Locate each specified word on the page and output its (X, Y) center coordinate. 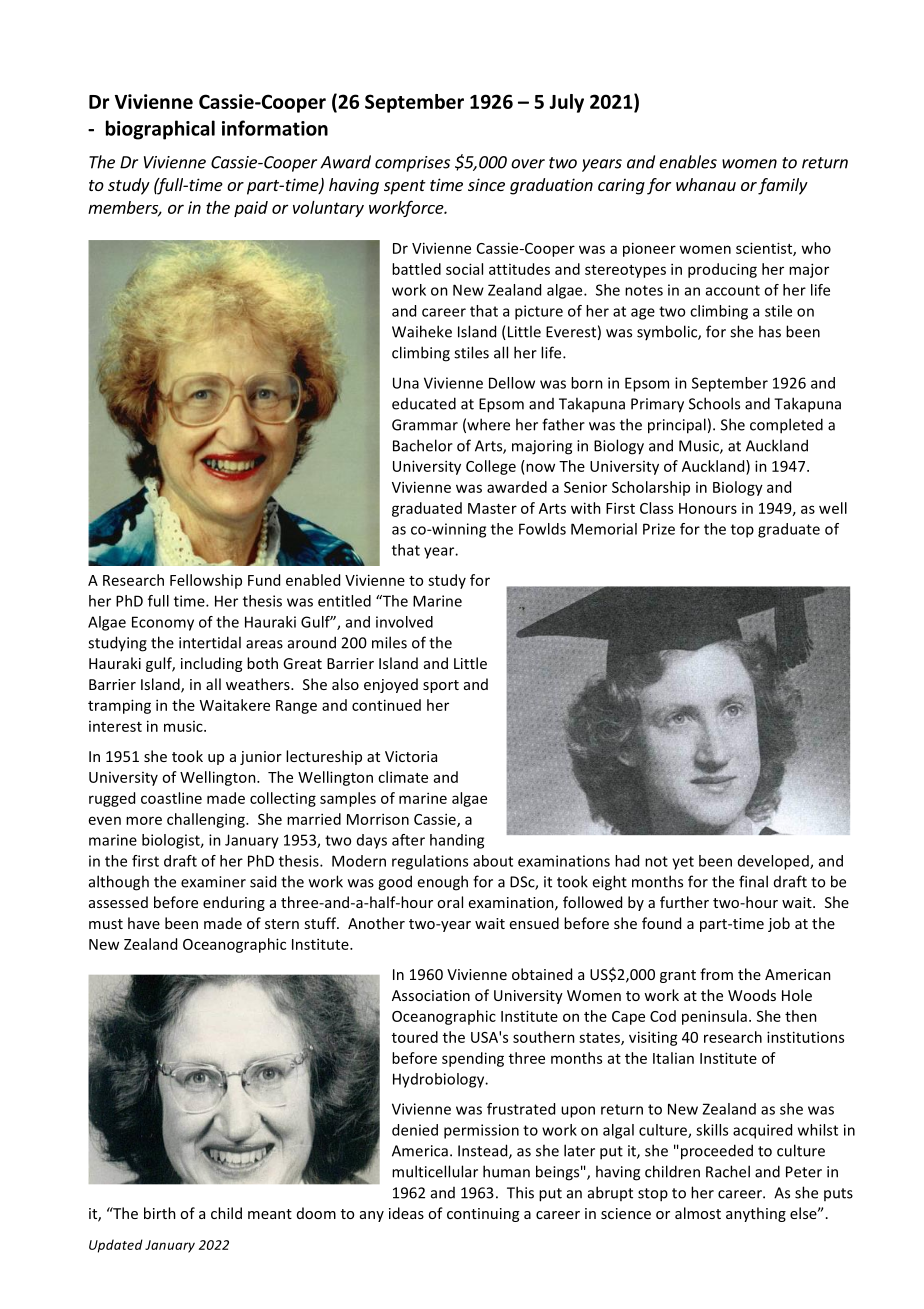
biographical (160, 130)
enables (688, 162)
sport (441, 686)
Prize (659, 529)
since (486, 184)
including (211, 664)
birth (160, 1213)
